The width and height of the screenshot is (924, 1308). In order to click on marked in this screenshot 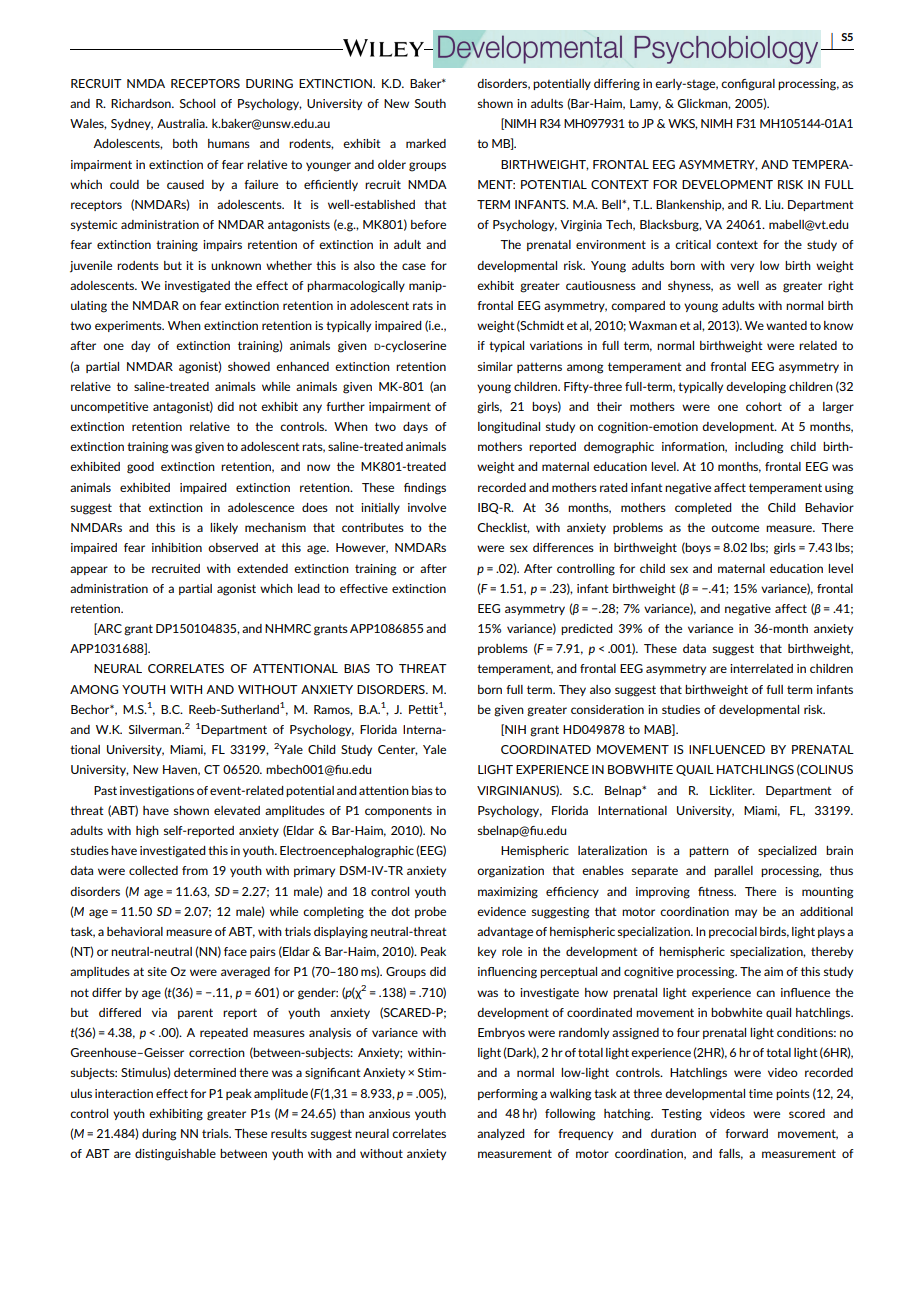, I will do `click(426, 143)`.
